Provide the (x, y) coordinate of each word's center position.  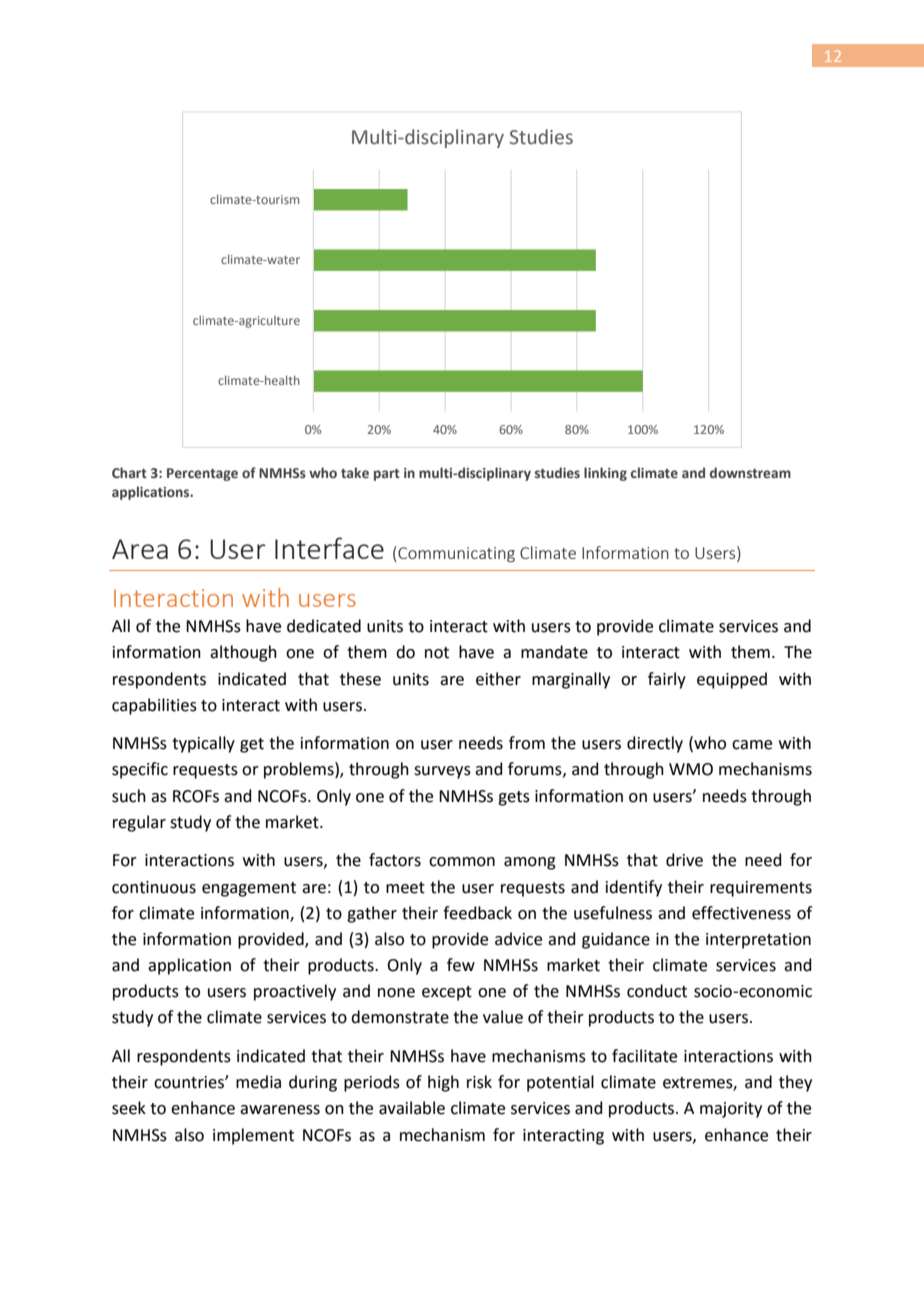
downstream (750, 472)
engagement (249, 889)
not (437, 653)
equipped (732, 680)
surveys (442, 772)
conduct (657, 991)
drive (684, 860)
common (462, 862)
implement (253, 1136)
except (447, 993)
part (387, 475)
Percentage (202, 474)
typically (203, 744)
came (752, 745)
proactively (295, 992)
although (243, 653)
